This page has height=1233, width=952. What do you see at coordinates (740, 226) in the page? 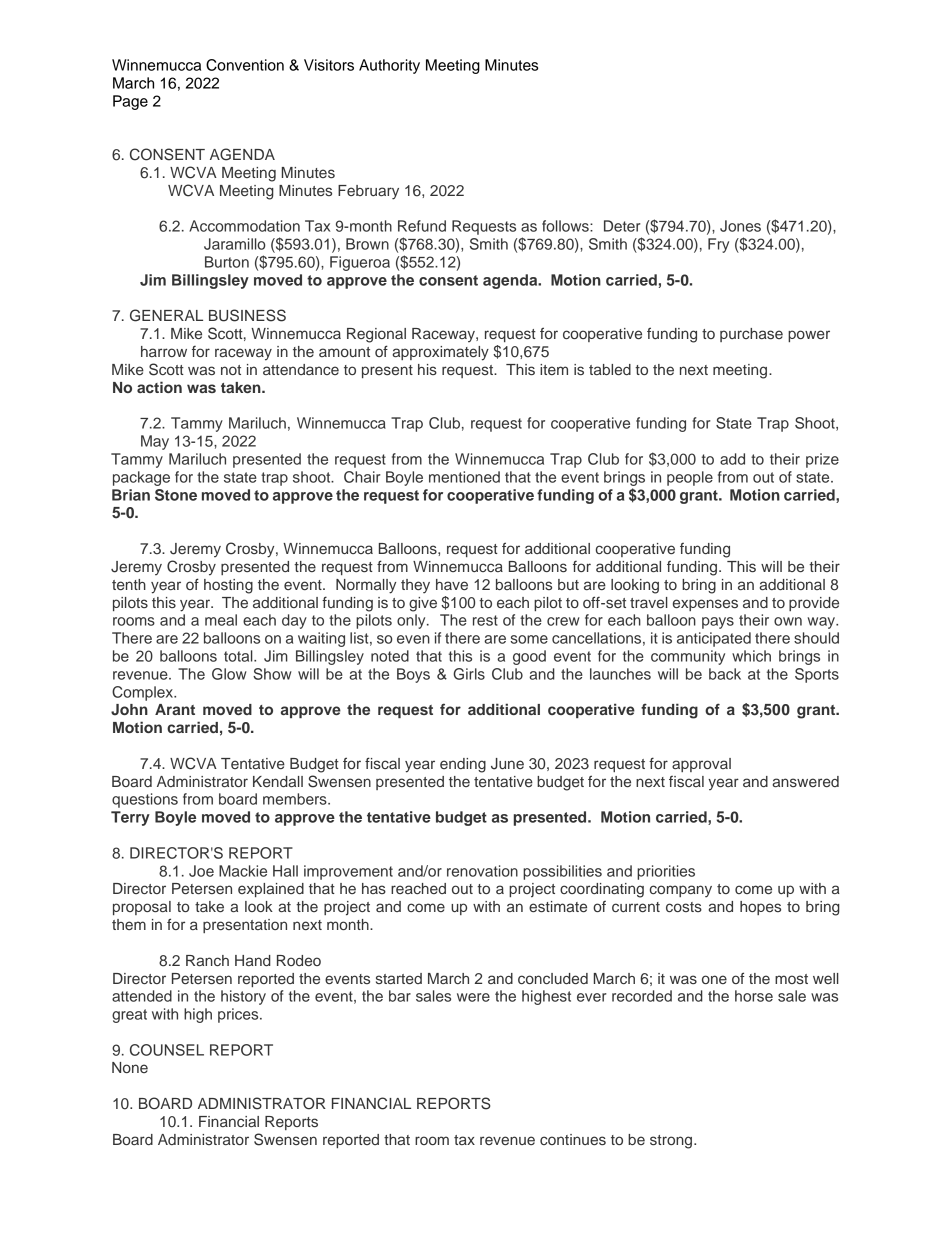
I see `Jones` at bounding box center [740, 226].
